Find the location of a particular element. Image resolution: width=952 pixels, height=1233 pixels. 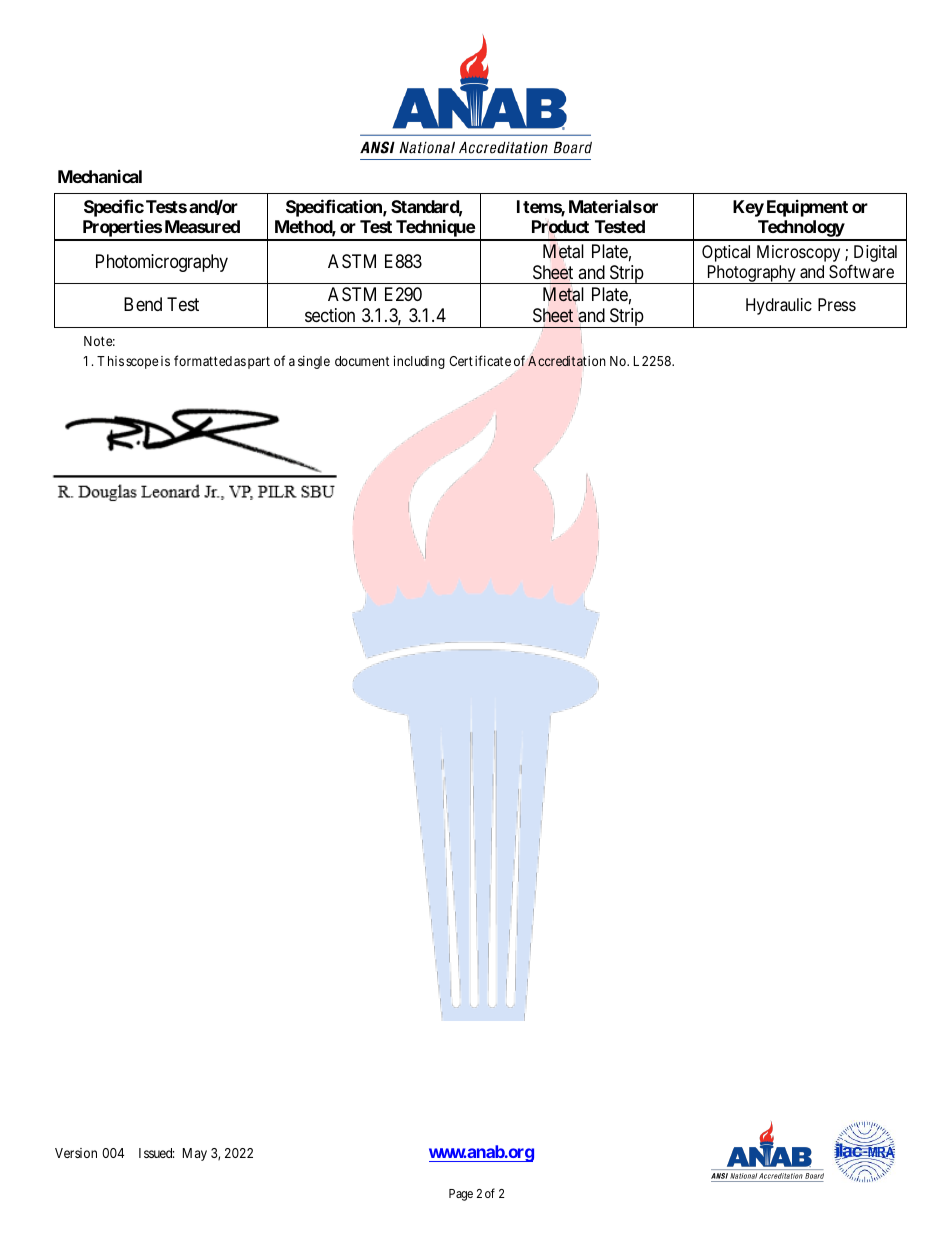

Product is located at coordinates (560, 227).
